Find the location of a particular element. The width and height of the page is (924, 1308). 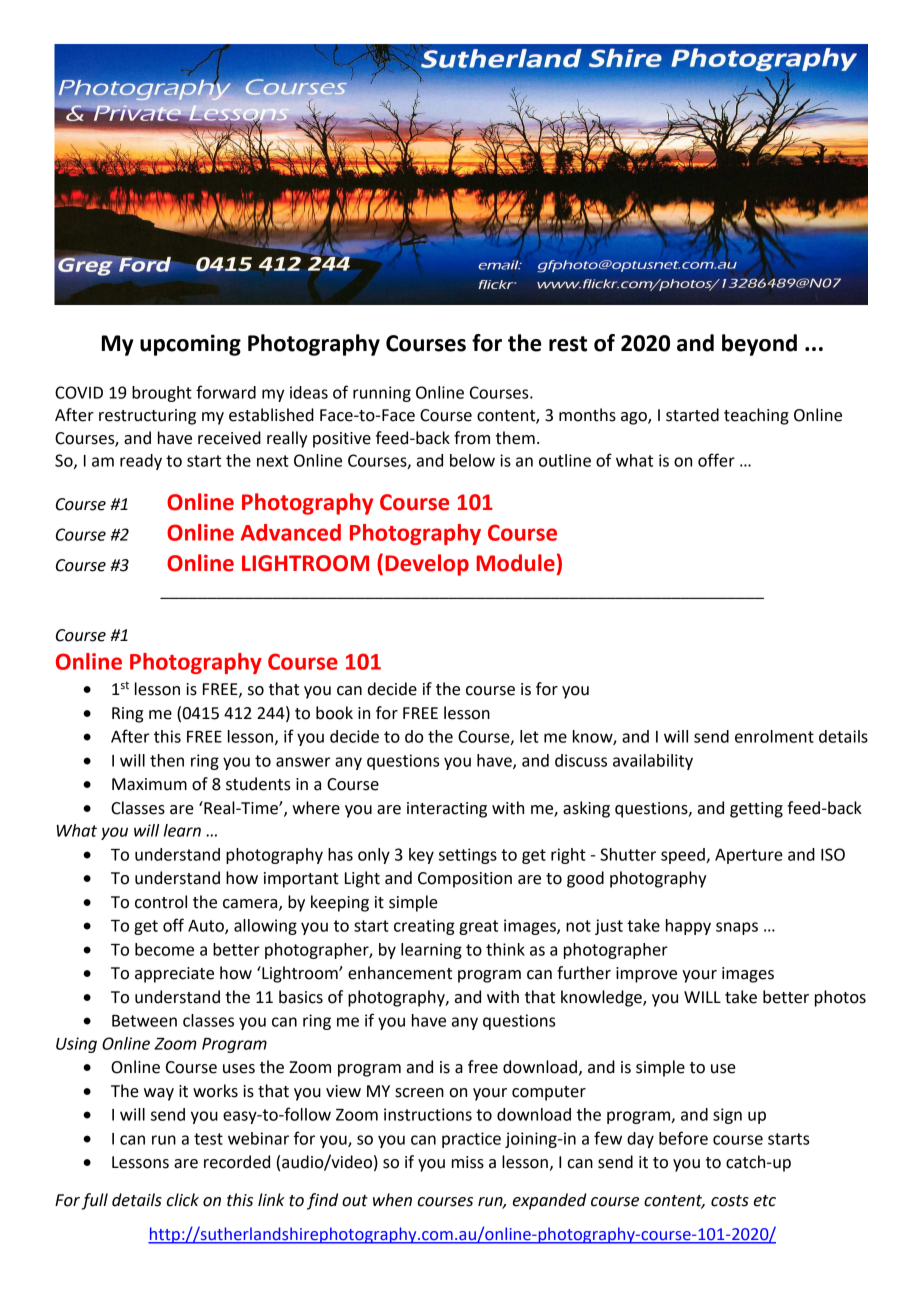

running is located at coordinates (382, 394).
